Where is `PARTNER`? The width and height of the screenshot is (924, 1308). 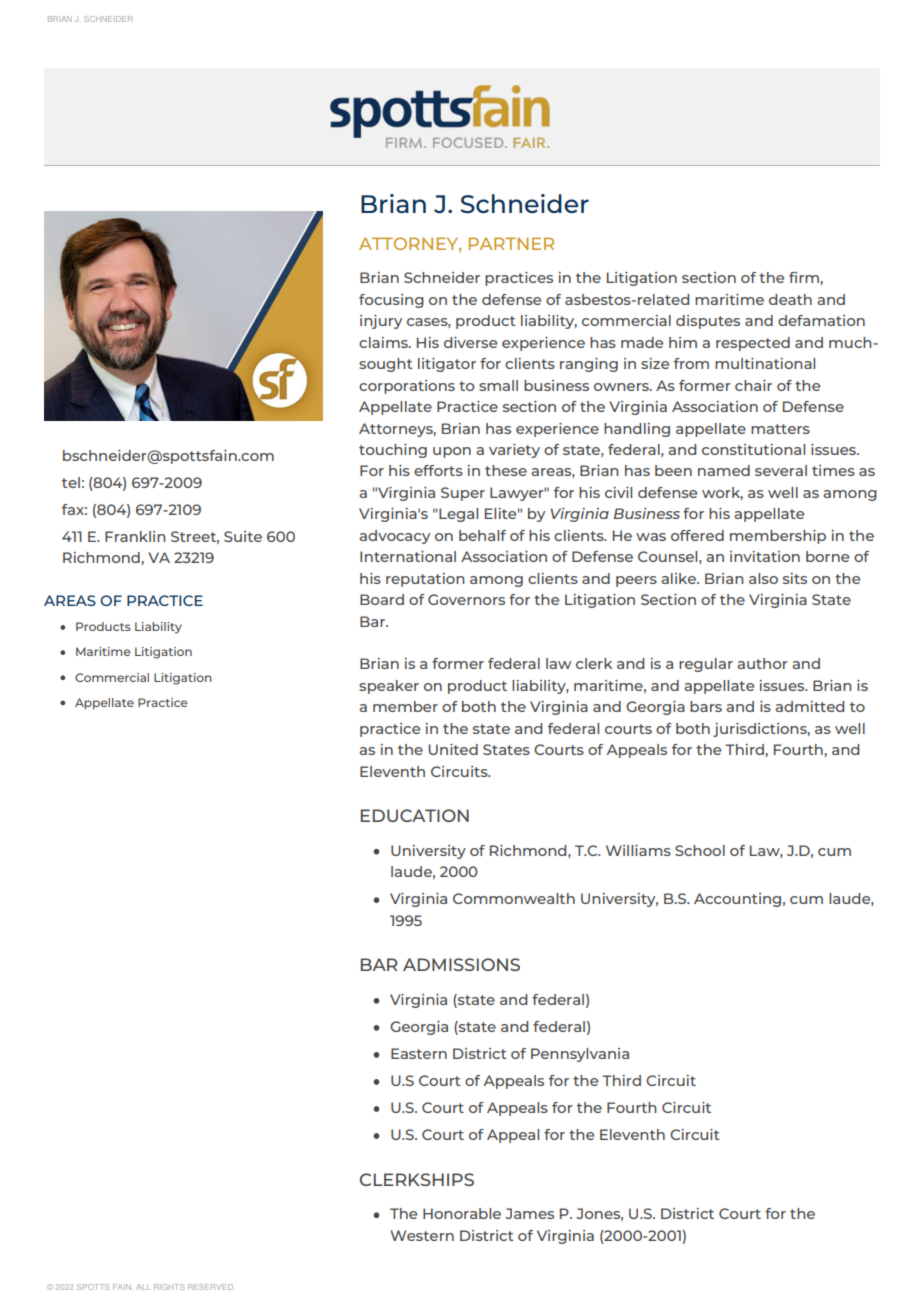
PARTNER is located at coordinates (511, 243).
